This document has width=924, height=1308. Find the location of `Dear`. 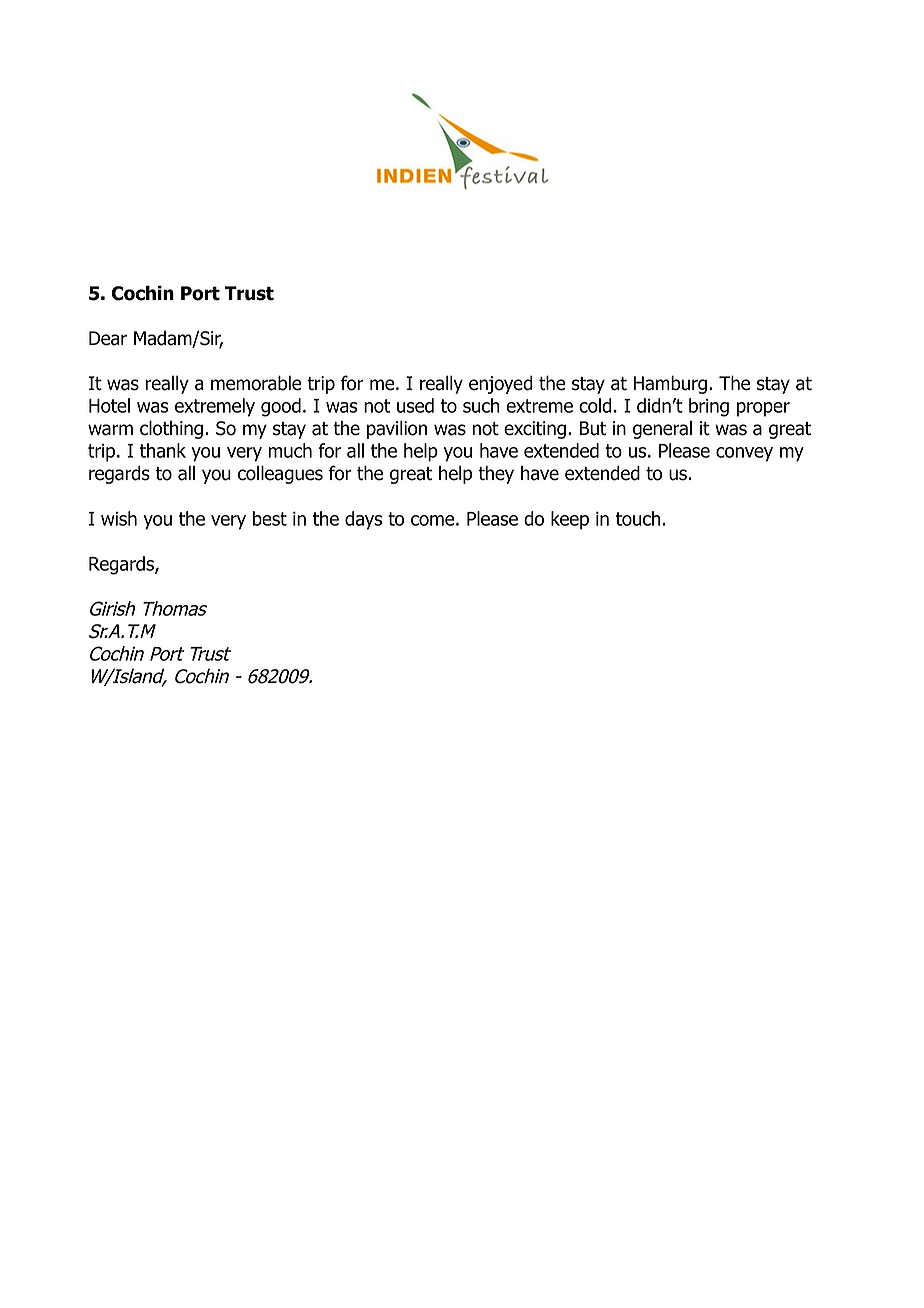

Dear is located at coordinates (108, 338).
